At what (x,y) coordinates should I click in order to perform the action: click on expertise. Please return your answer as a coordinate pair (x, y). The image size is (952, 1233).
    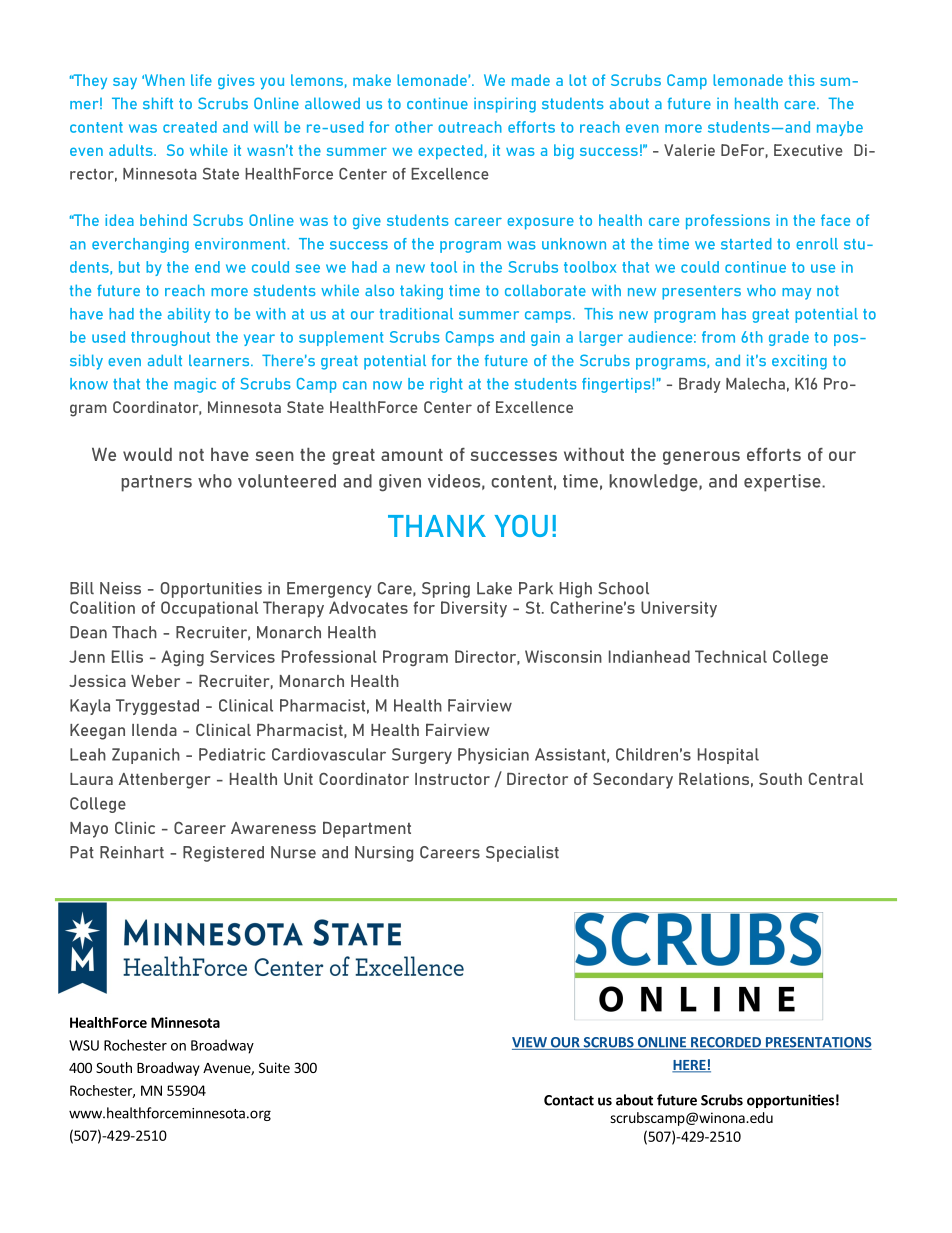
    Looking at the image, I should click on (783, 483).
